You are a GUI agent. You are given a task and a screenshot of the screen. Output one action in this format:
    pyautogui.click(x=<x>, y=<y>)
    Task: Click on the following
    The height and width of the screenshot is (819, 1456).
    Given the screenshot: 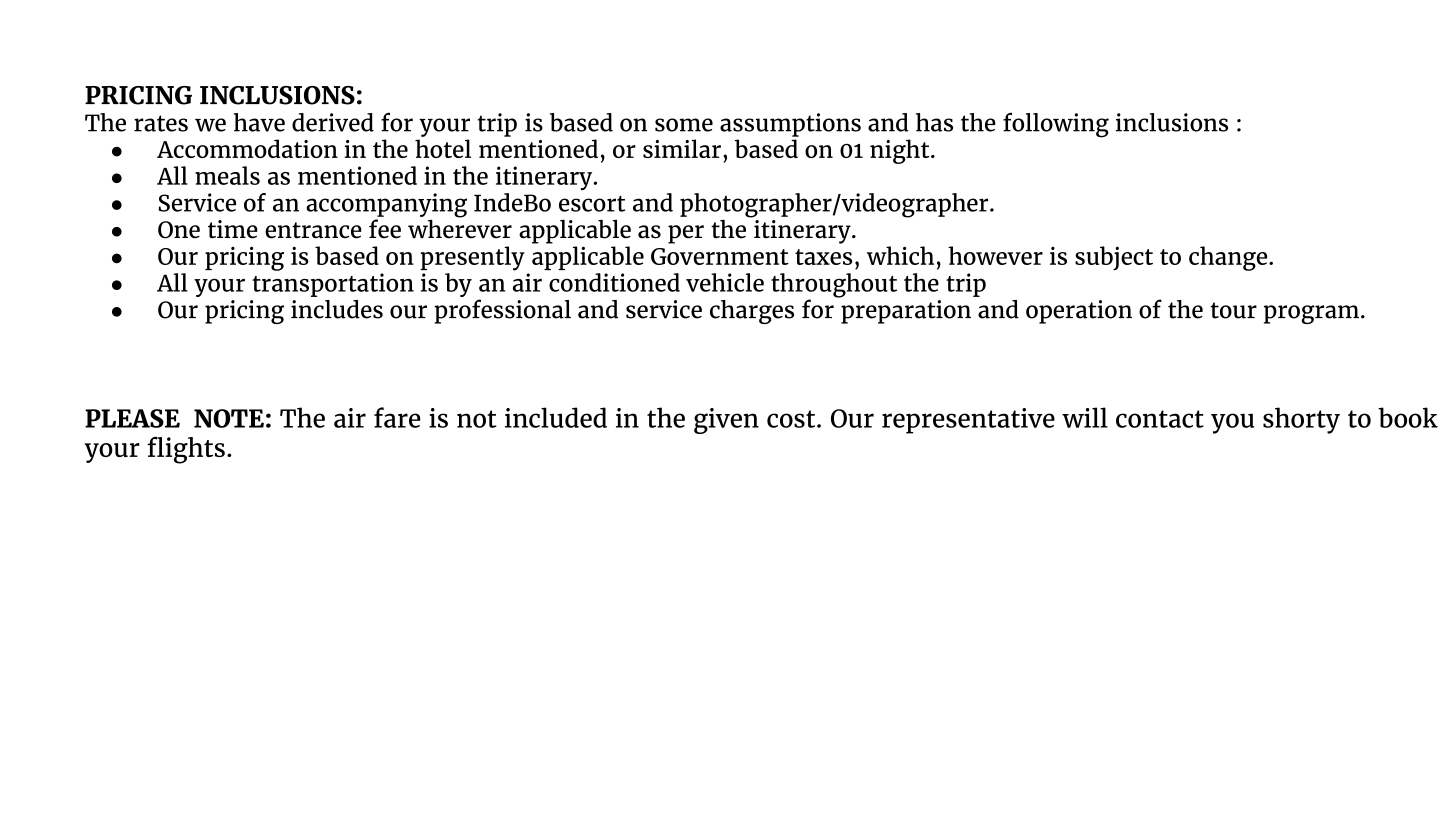 What is the action you would take?
    pyautogui.click(x=1056, y=125)
